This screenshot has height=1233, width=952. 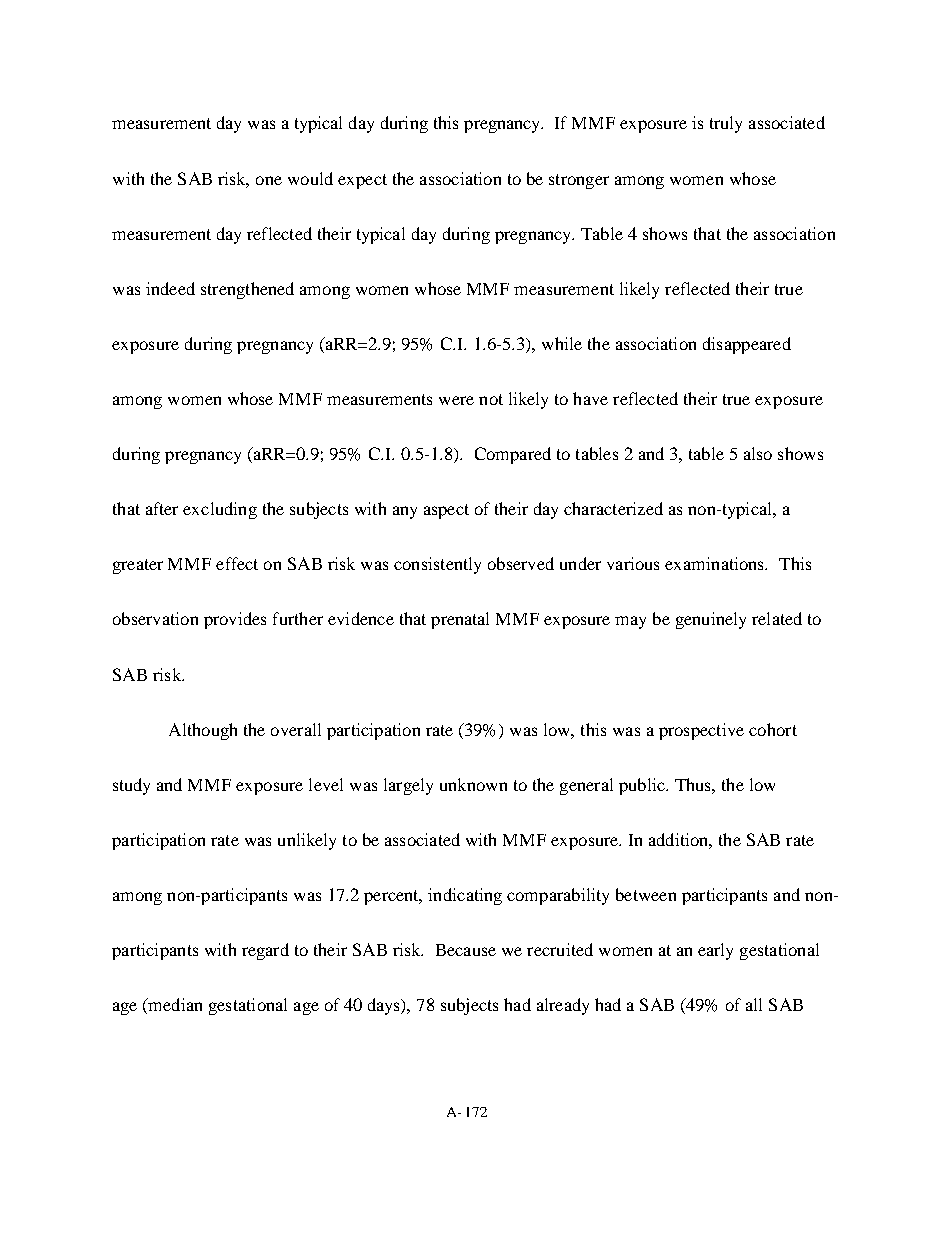 What do you see at coordinates (758, 453) in the screenshot?
I see `also` at bounding box center [758, 453].
